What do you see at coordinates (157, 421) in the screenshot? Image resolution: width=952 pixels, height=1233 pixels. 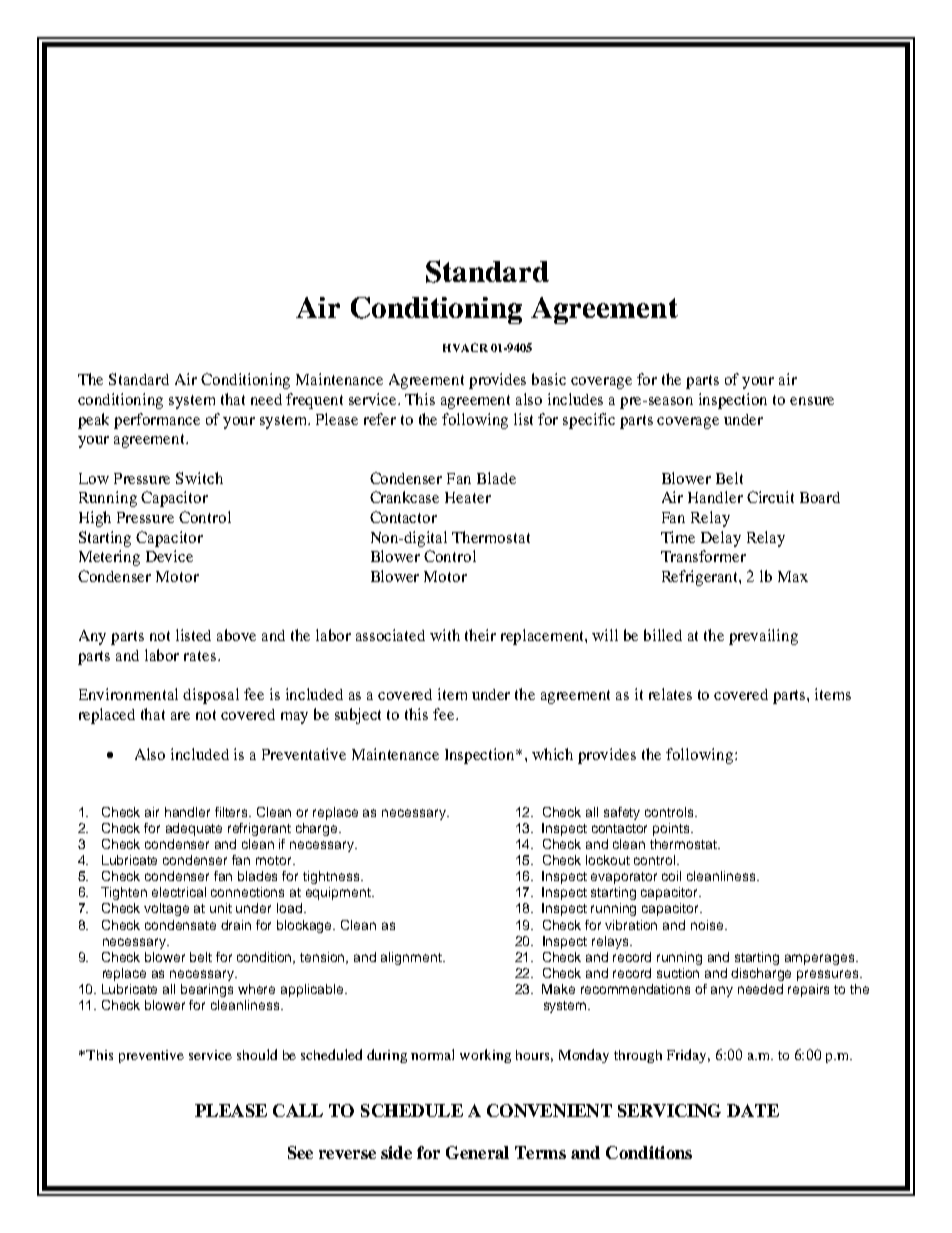 I see `performance` at bounding box center [157, 421].
